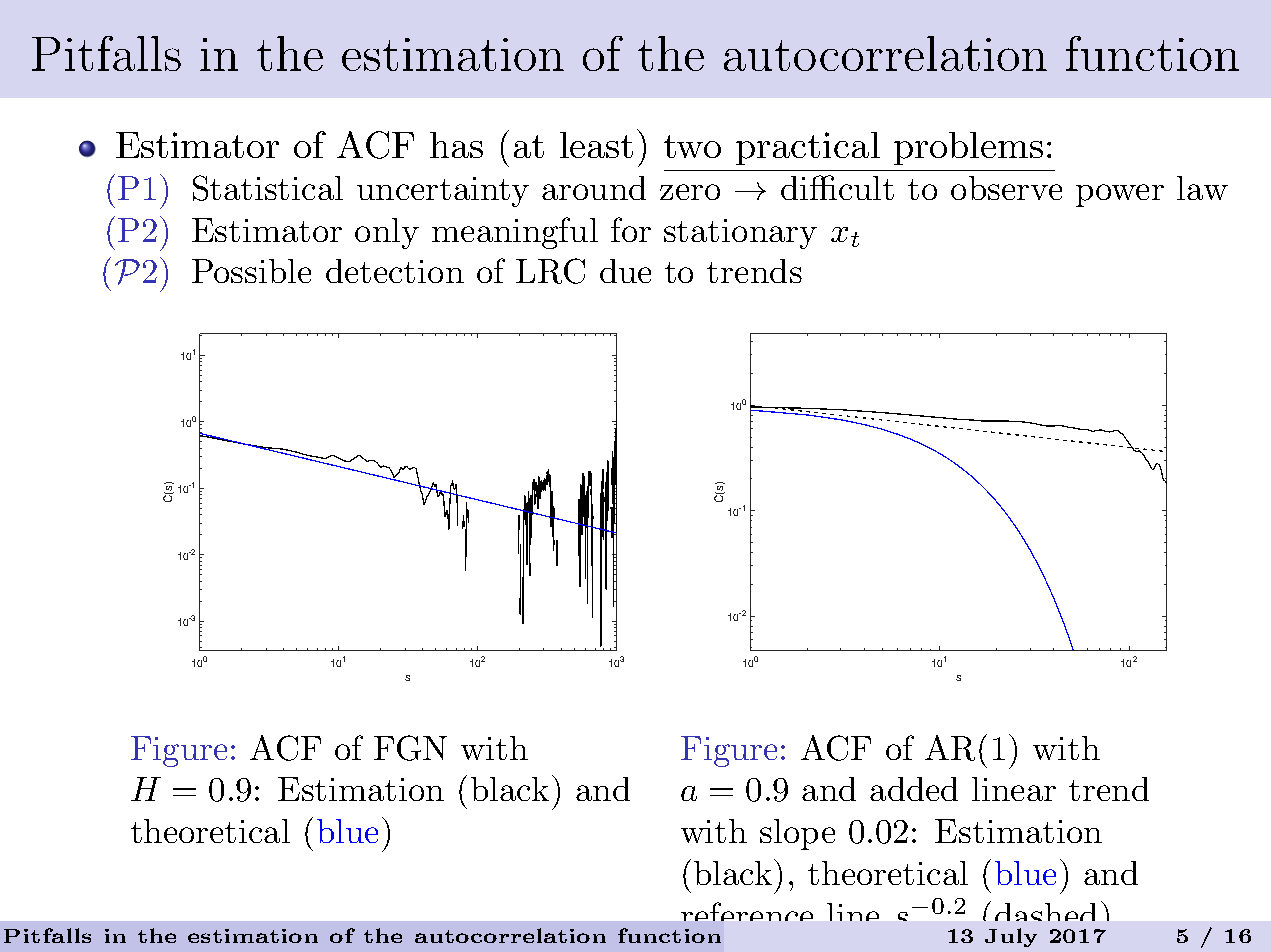 Image resolution: width=1271 pixels, height=952 pixels. Describe the element at coordinates (797, 834) in the page. I see `slope` at that location.
